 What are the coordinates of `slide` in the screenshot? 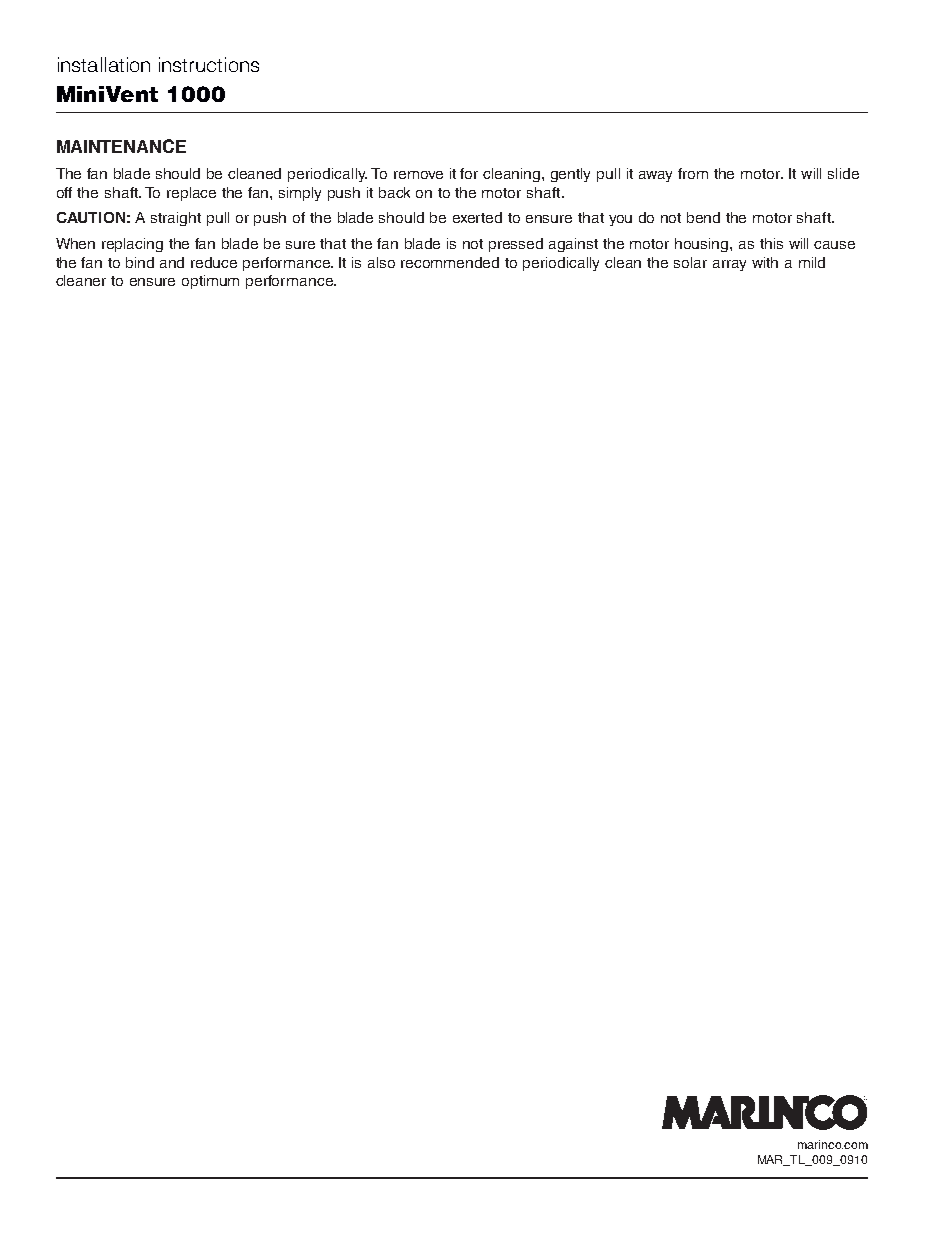 It's located at (843, 173).
